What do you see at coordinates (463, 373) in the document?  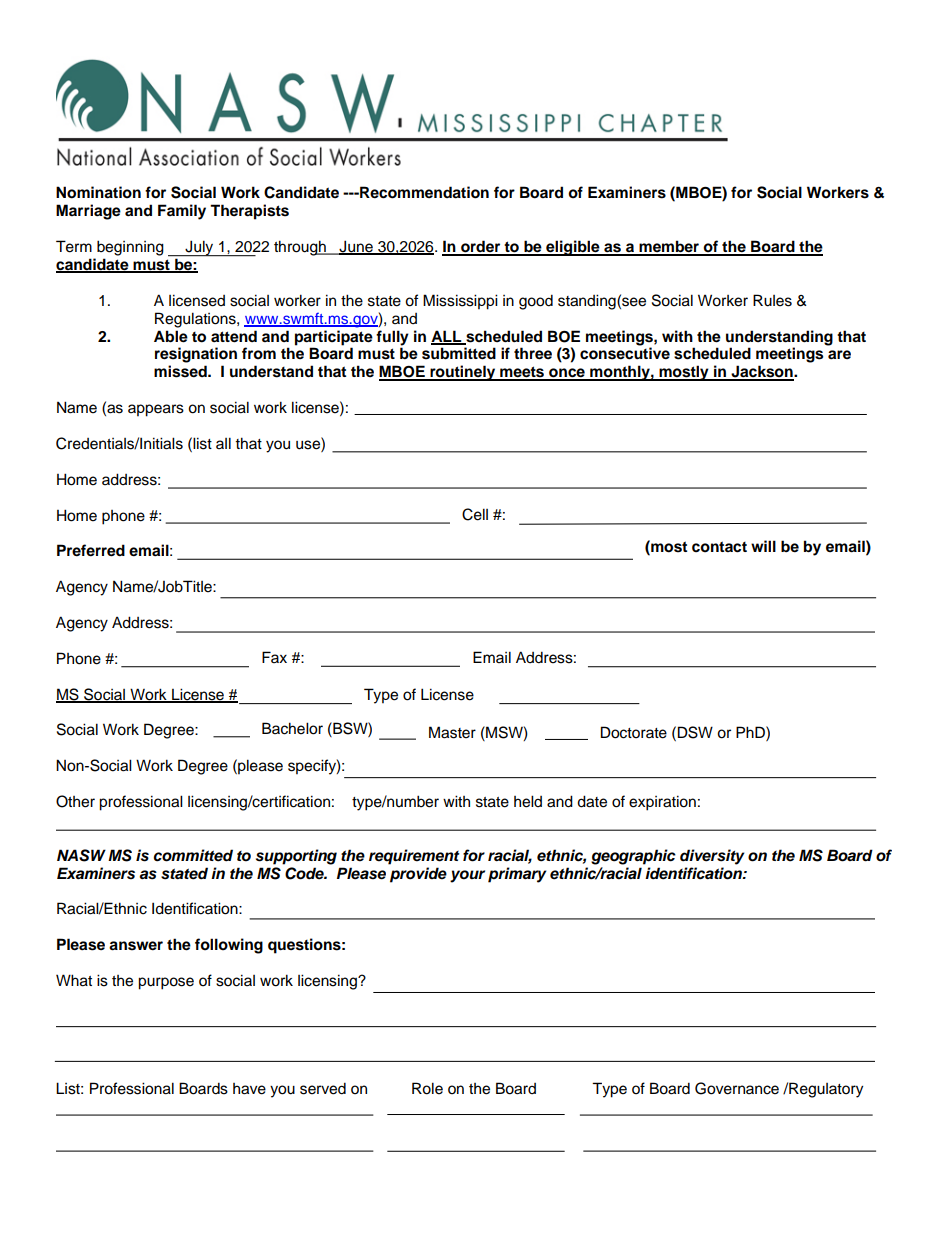 I see `routinely` at bounding box center [463, 373].
